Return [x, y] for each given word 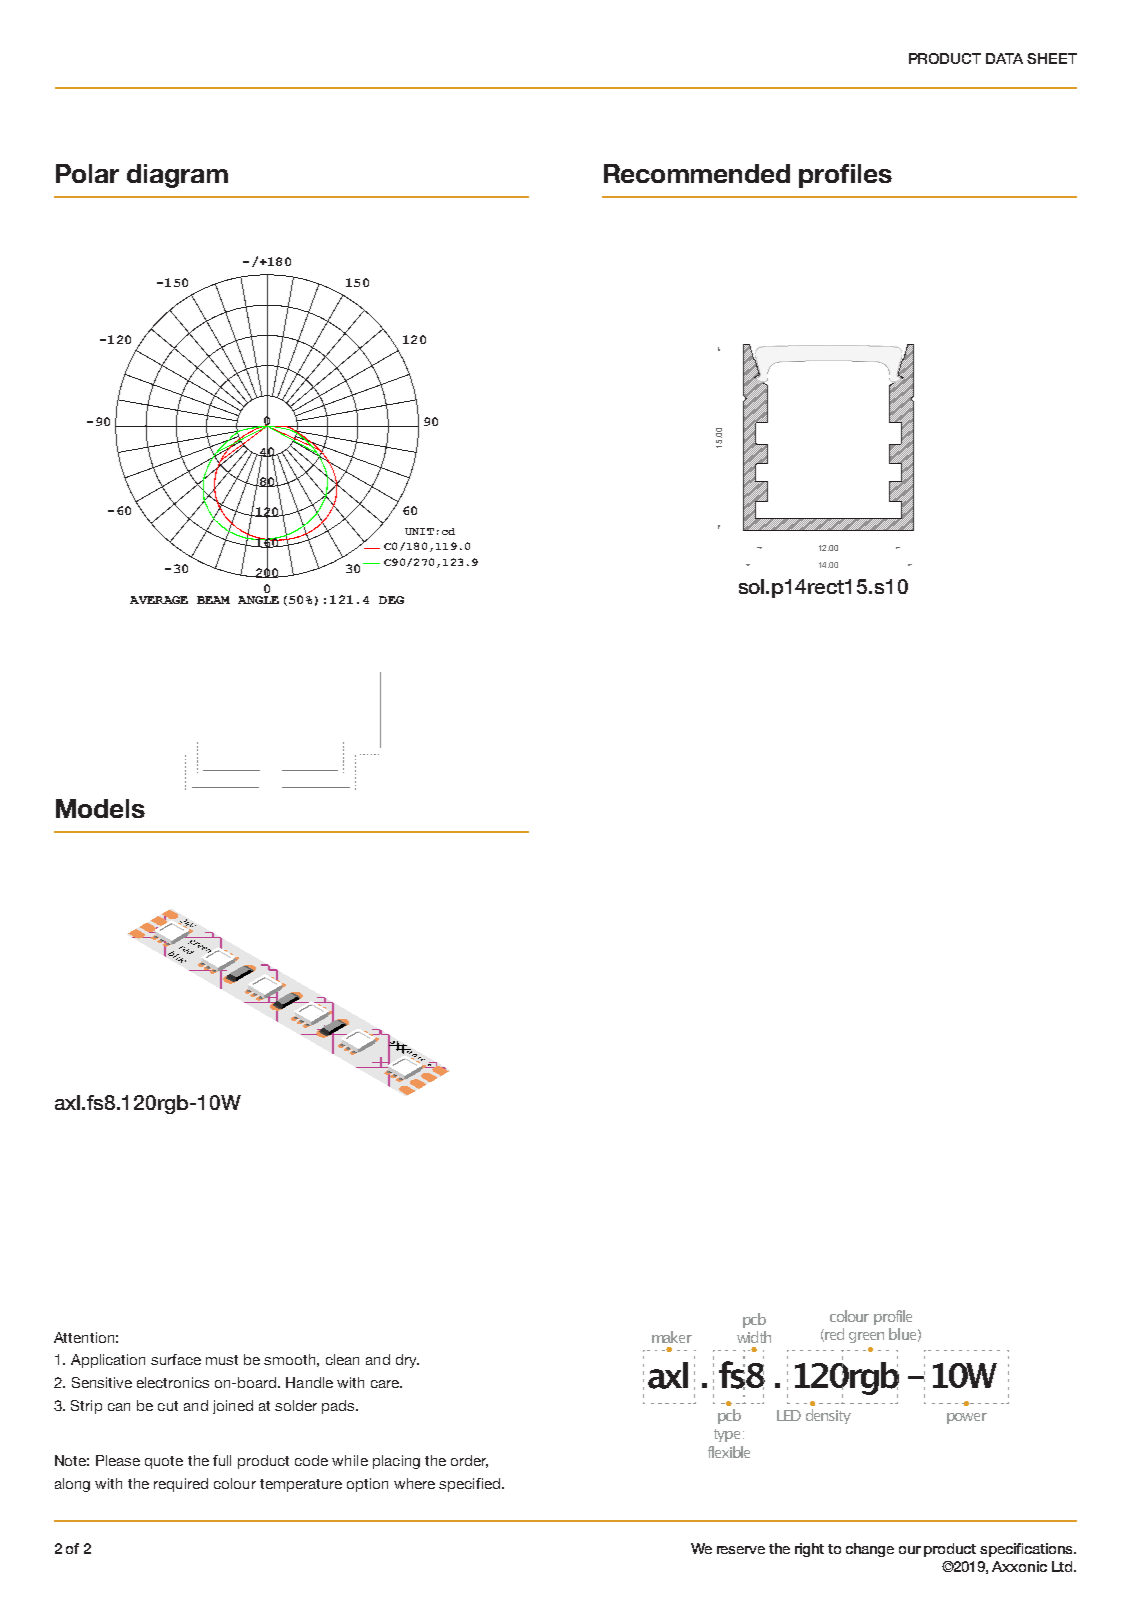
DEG [391, 600]
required [181, 1485]
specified [469, 1485]
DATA [1004, 58]
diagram [177, 176]
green [866, 1337]
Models [100, 808]
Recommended [697, 173]
